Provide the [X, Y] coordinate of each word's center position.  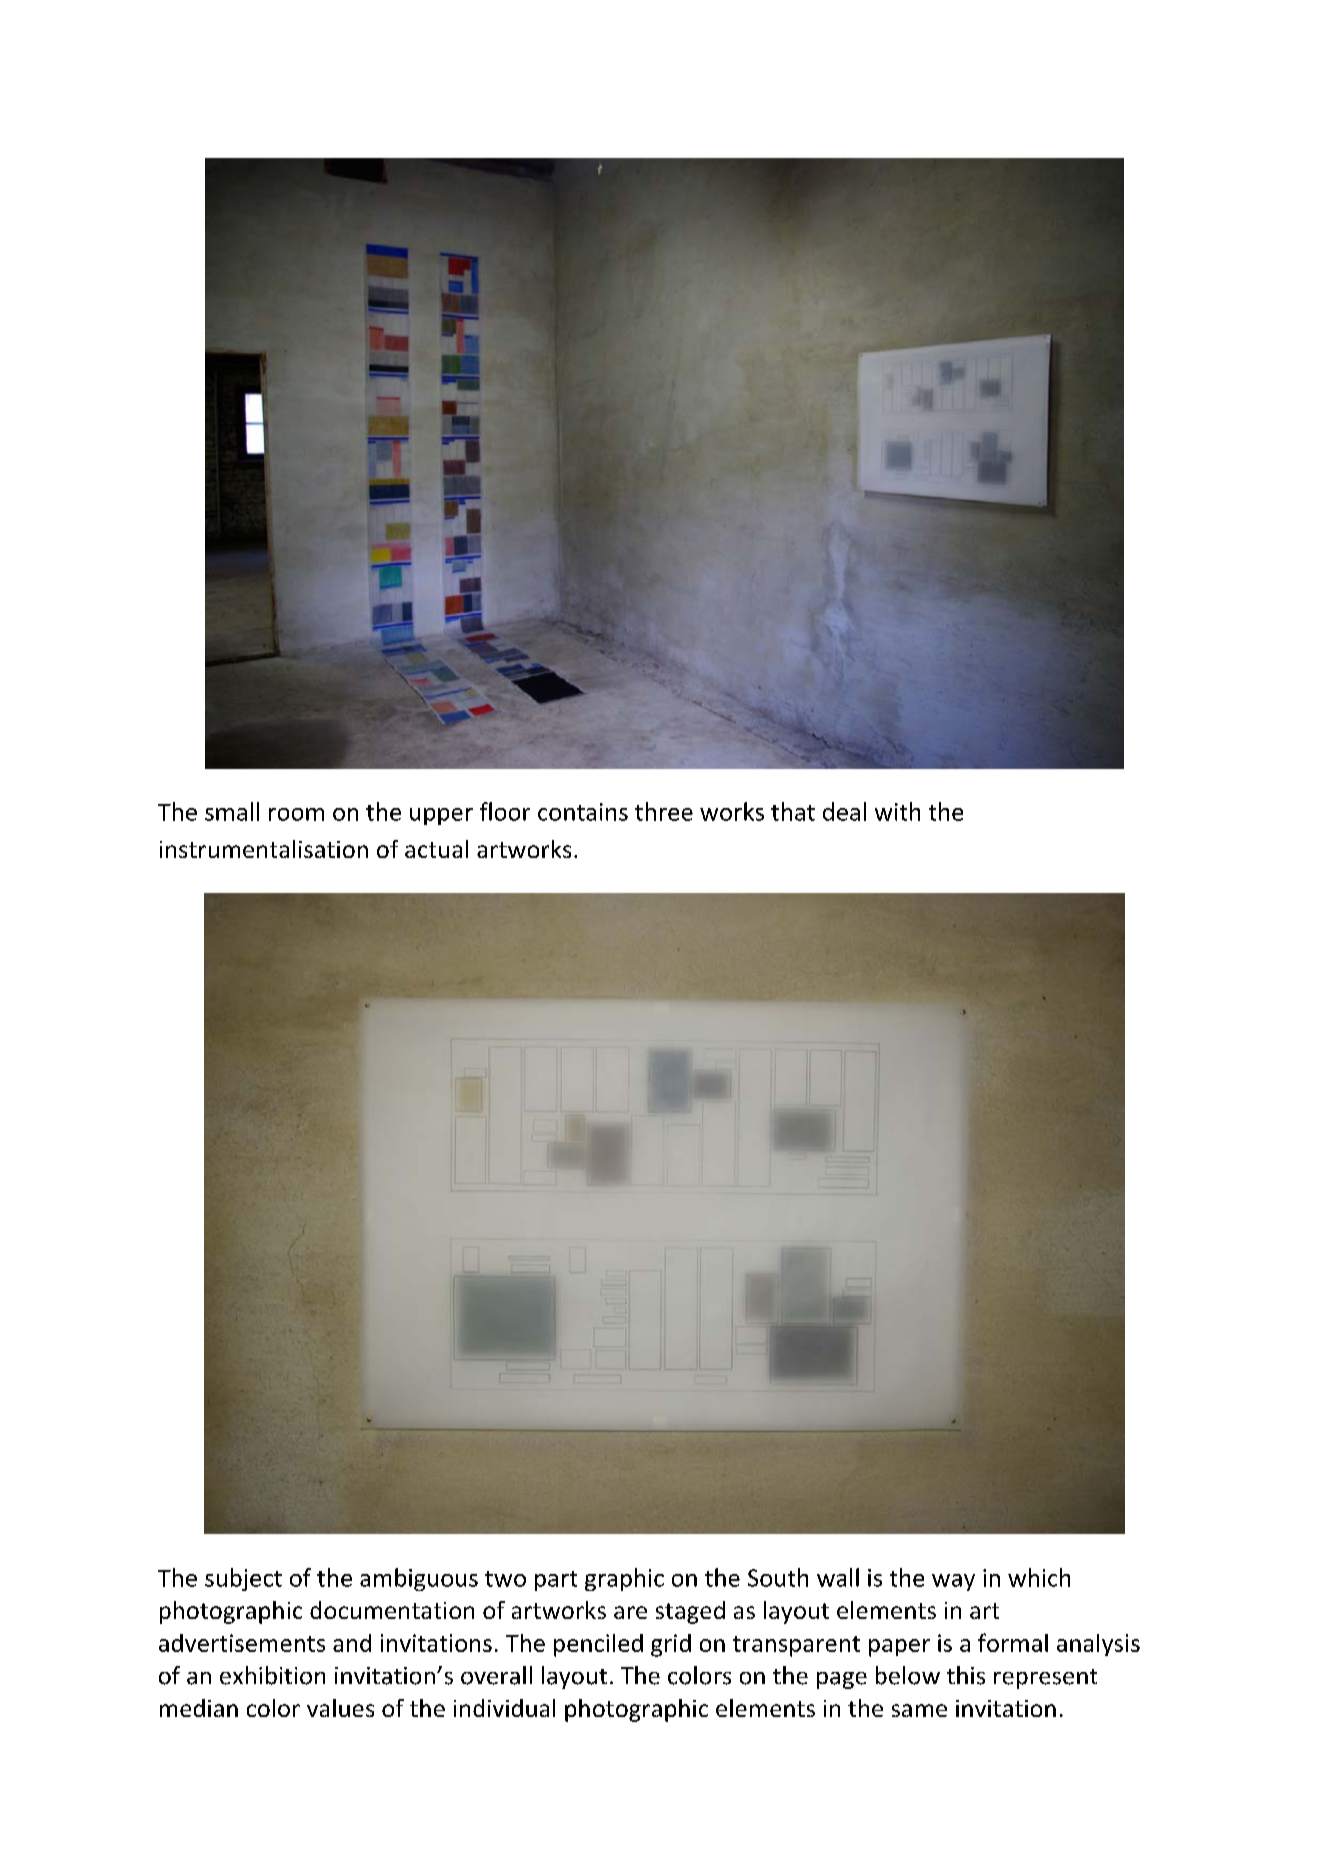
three [664, 811]
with [897, 811]
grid [671, 1645]
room [296, 814]
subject [243, 1579]
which [1039, 1577]
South [778, 1577]
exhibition [272, 1675]
